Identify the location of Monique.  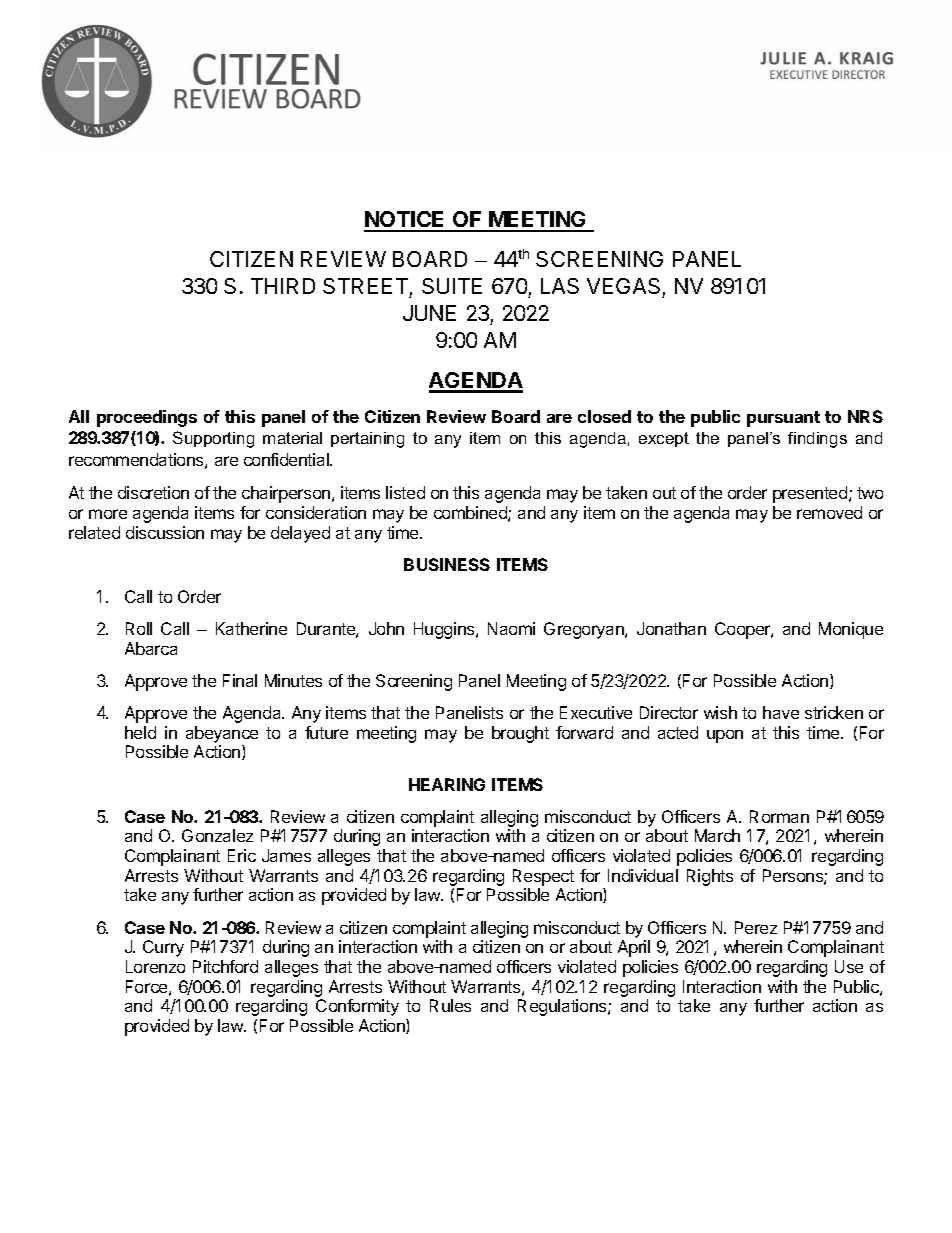
(851, 630).
